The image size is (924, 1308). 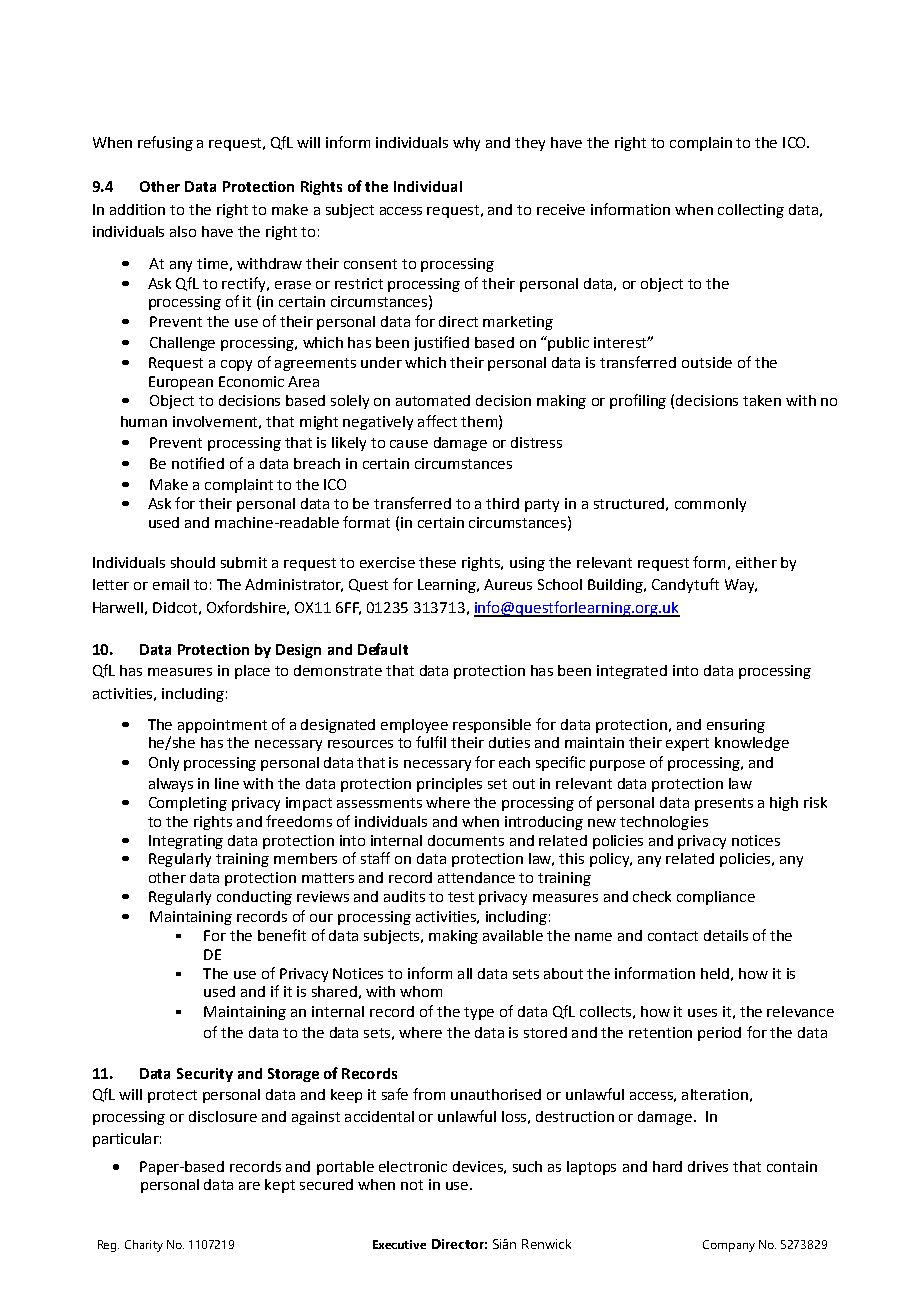 I want to click on Executive, so click(x=399, y=1244).
